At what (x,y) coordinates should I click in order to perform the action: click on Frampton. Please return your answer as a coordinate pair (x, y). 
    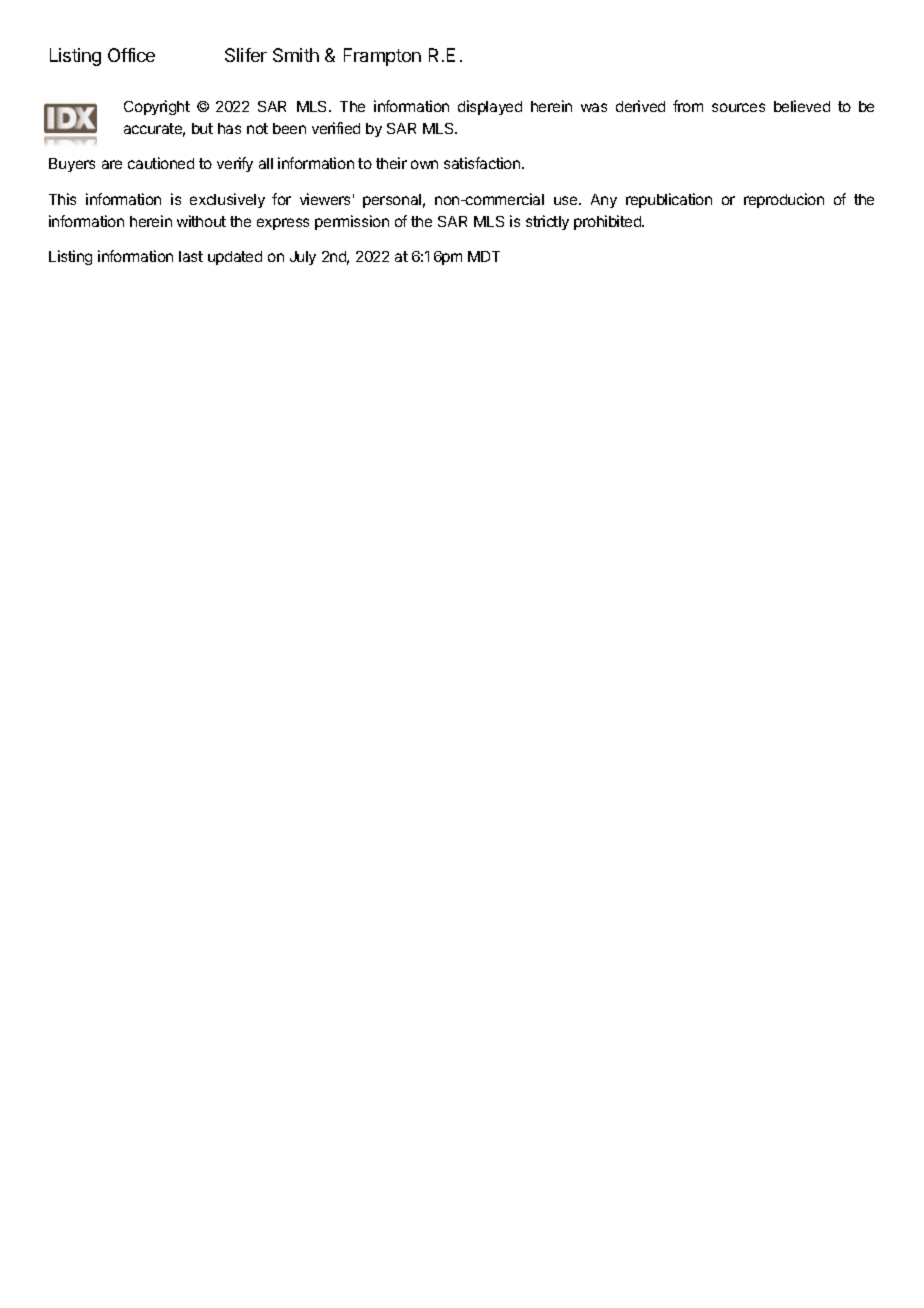
    Looking at the image, I should click on (382, 57).
